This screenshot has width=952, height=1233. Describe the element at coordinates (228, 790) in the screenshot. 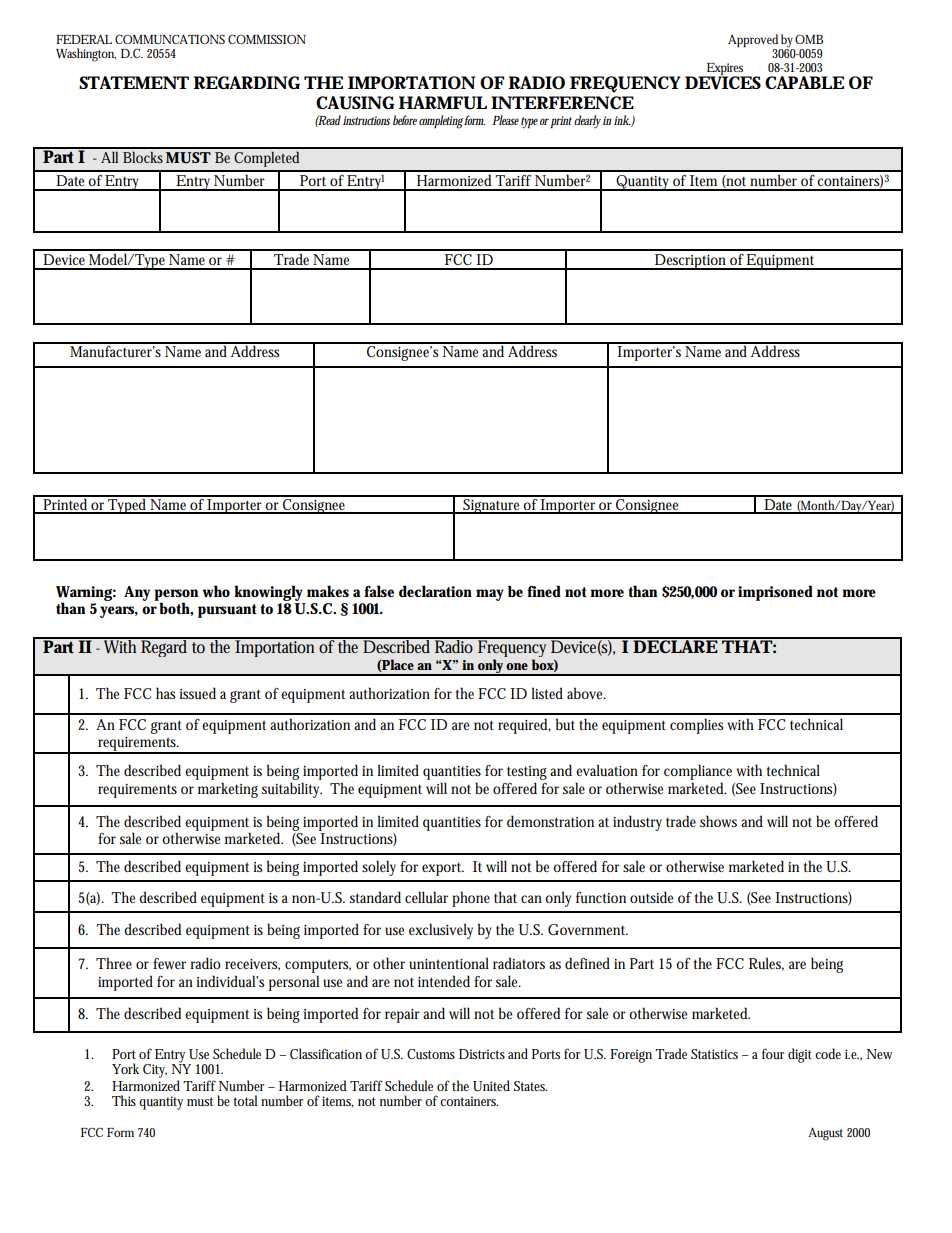

I see `marketing` at that location.
